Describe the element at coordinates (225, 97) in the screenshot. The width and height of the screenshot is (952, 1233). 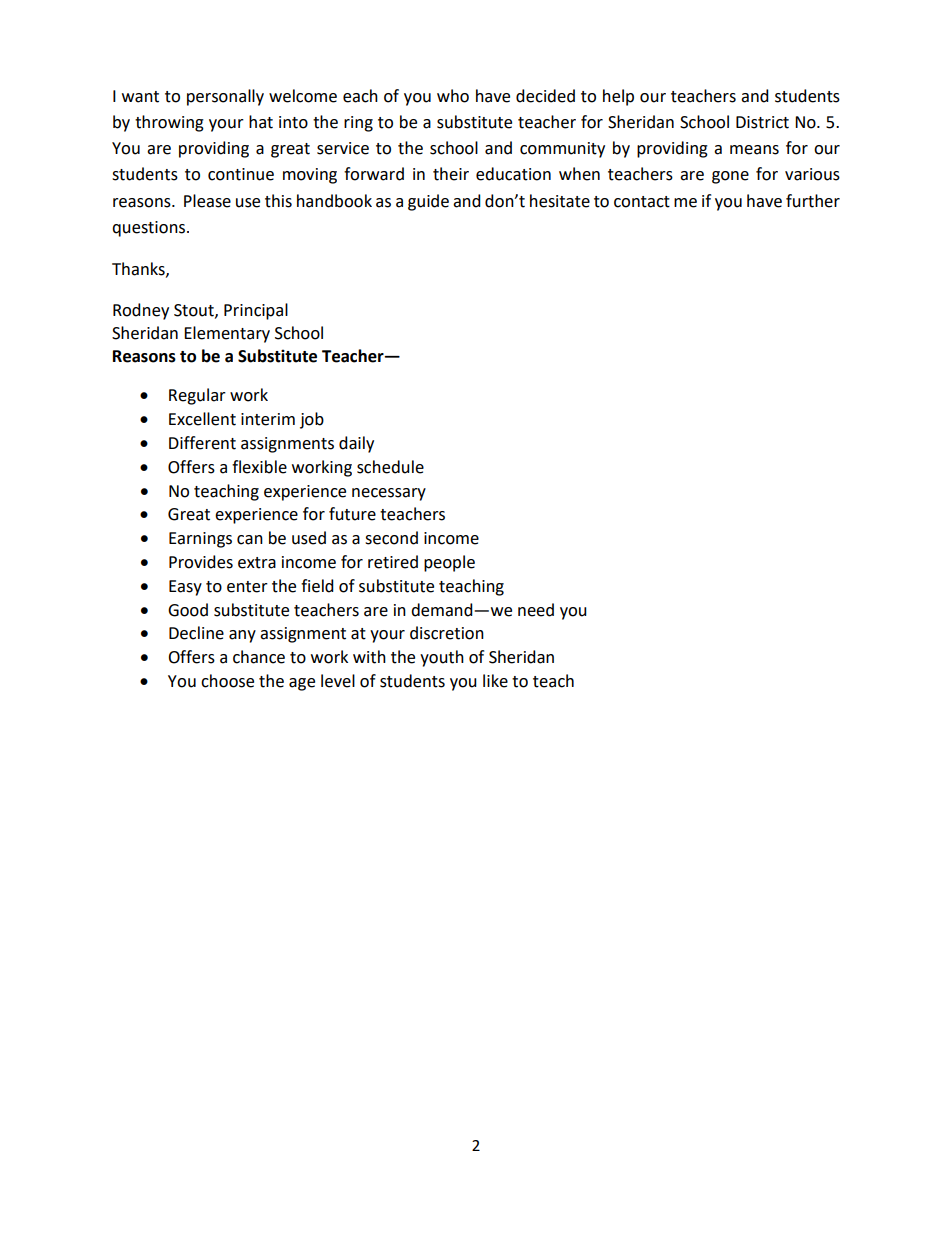
I see `personally` at that location.
